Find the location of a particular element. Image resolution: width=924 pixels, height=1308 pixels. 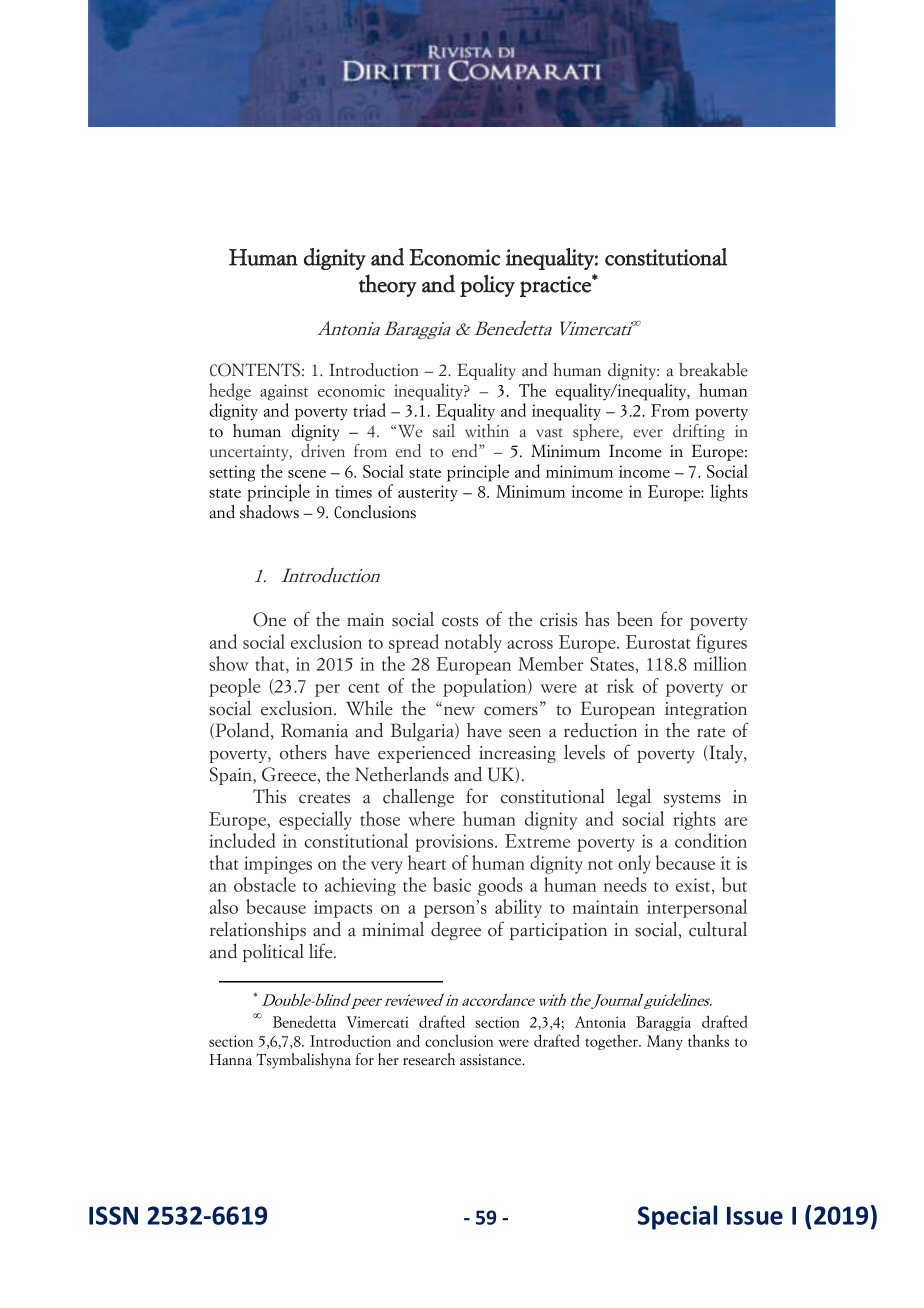

rate is located at coordinates (711, 732).
